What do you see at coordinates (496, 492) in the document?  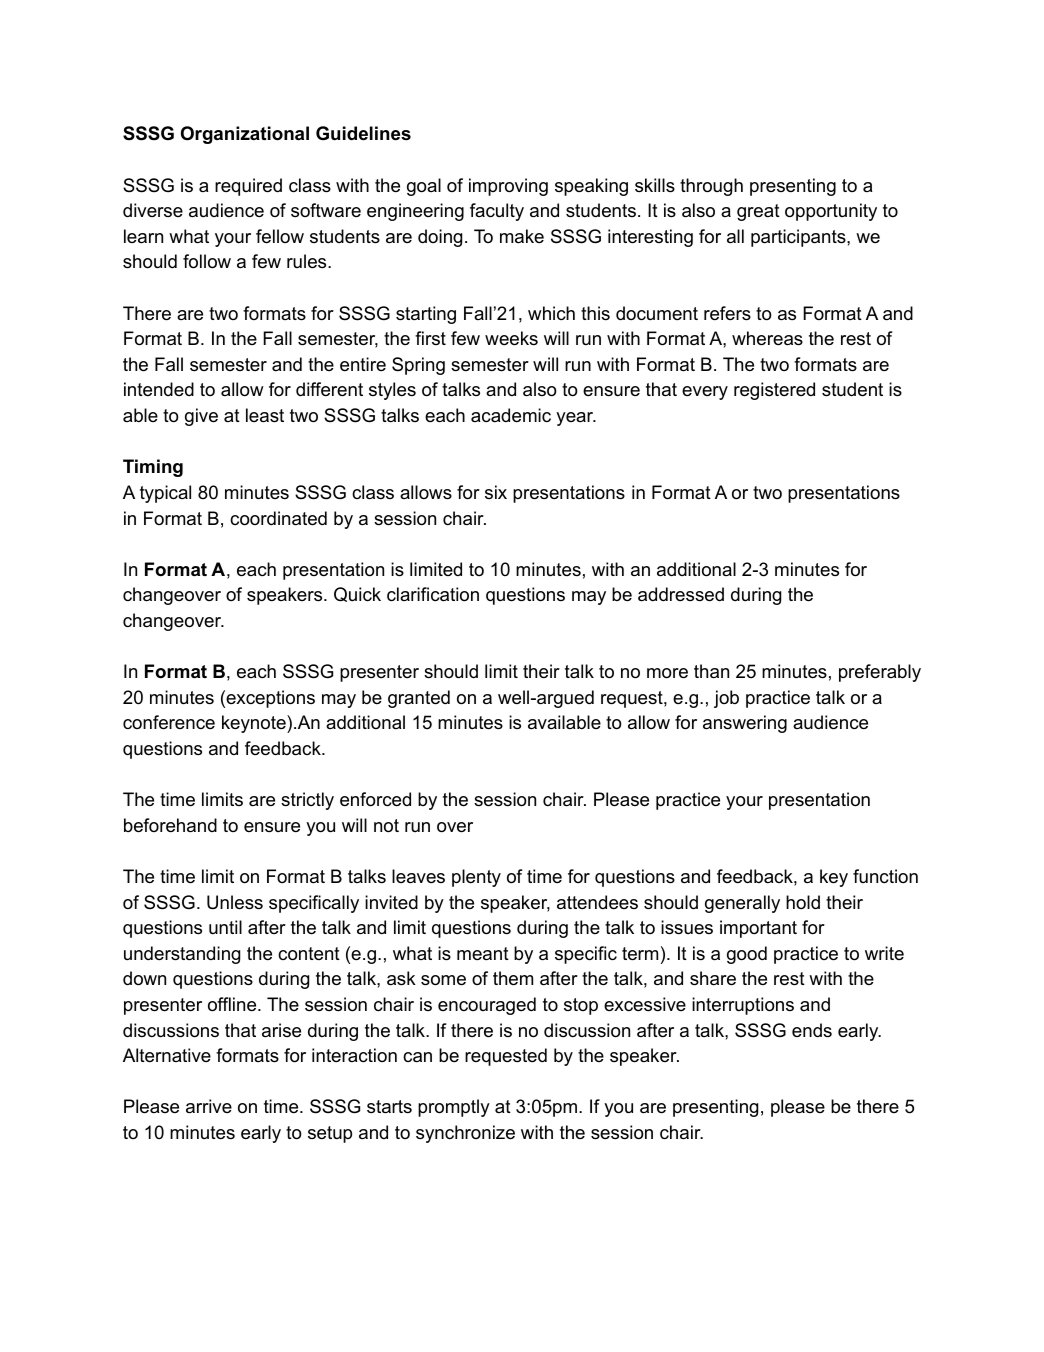 I see `six` at bounding box center [496, 492].
